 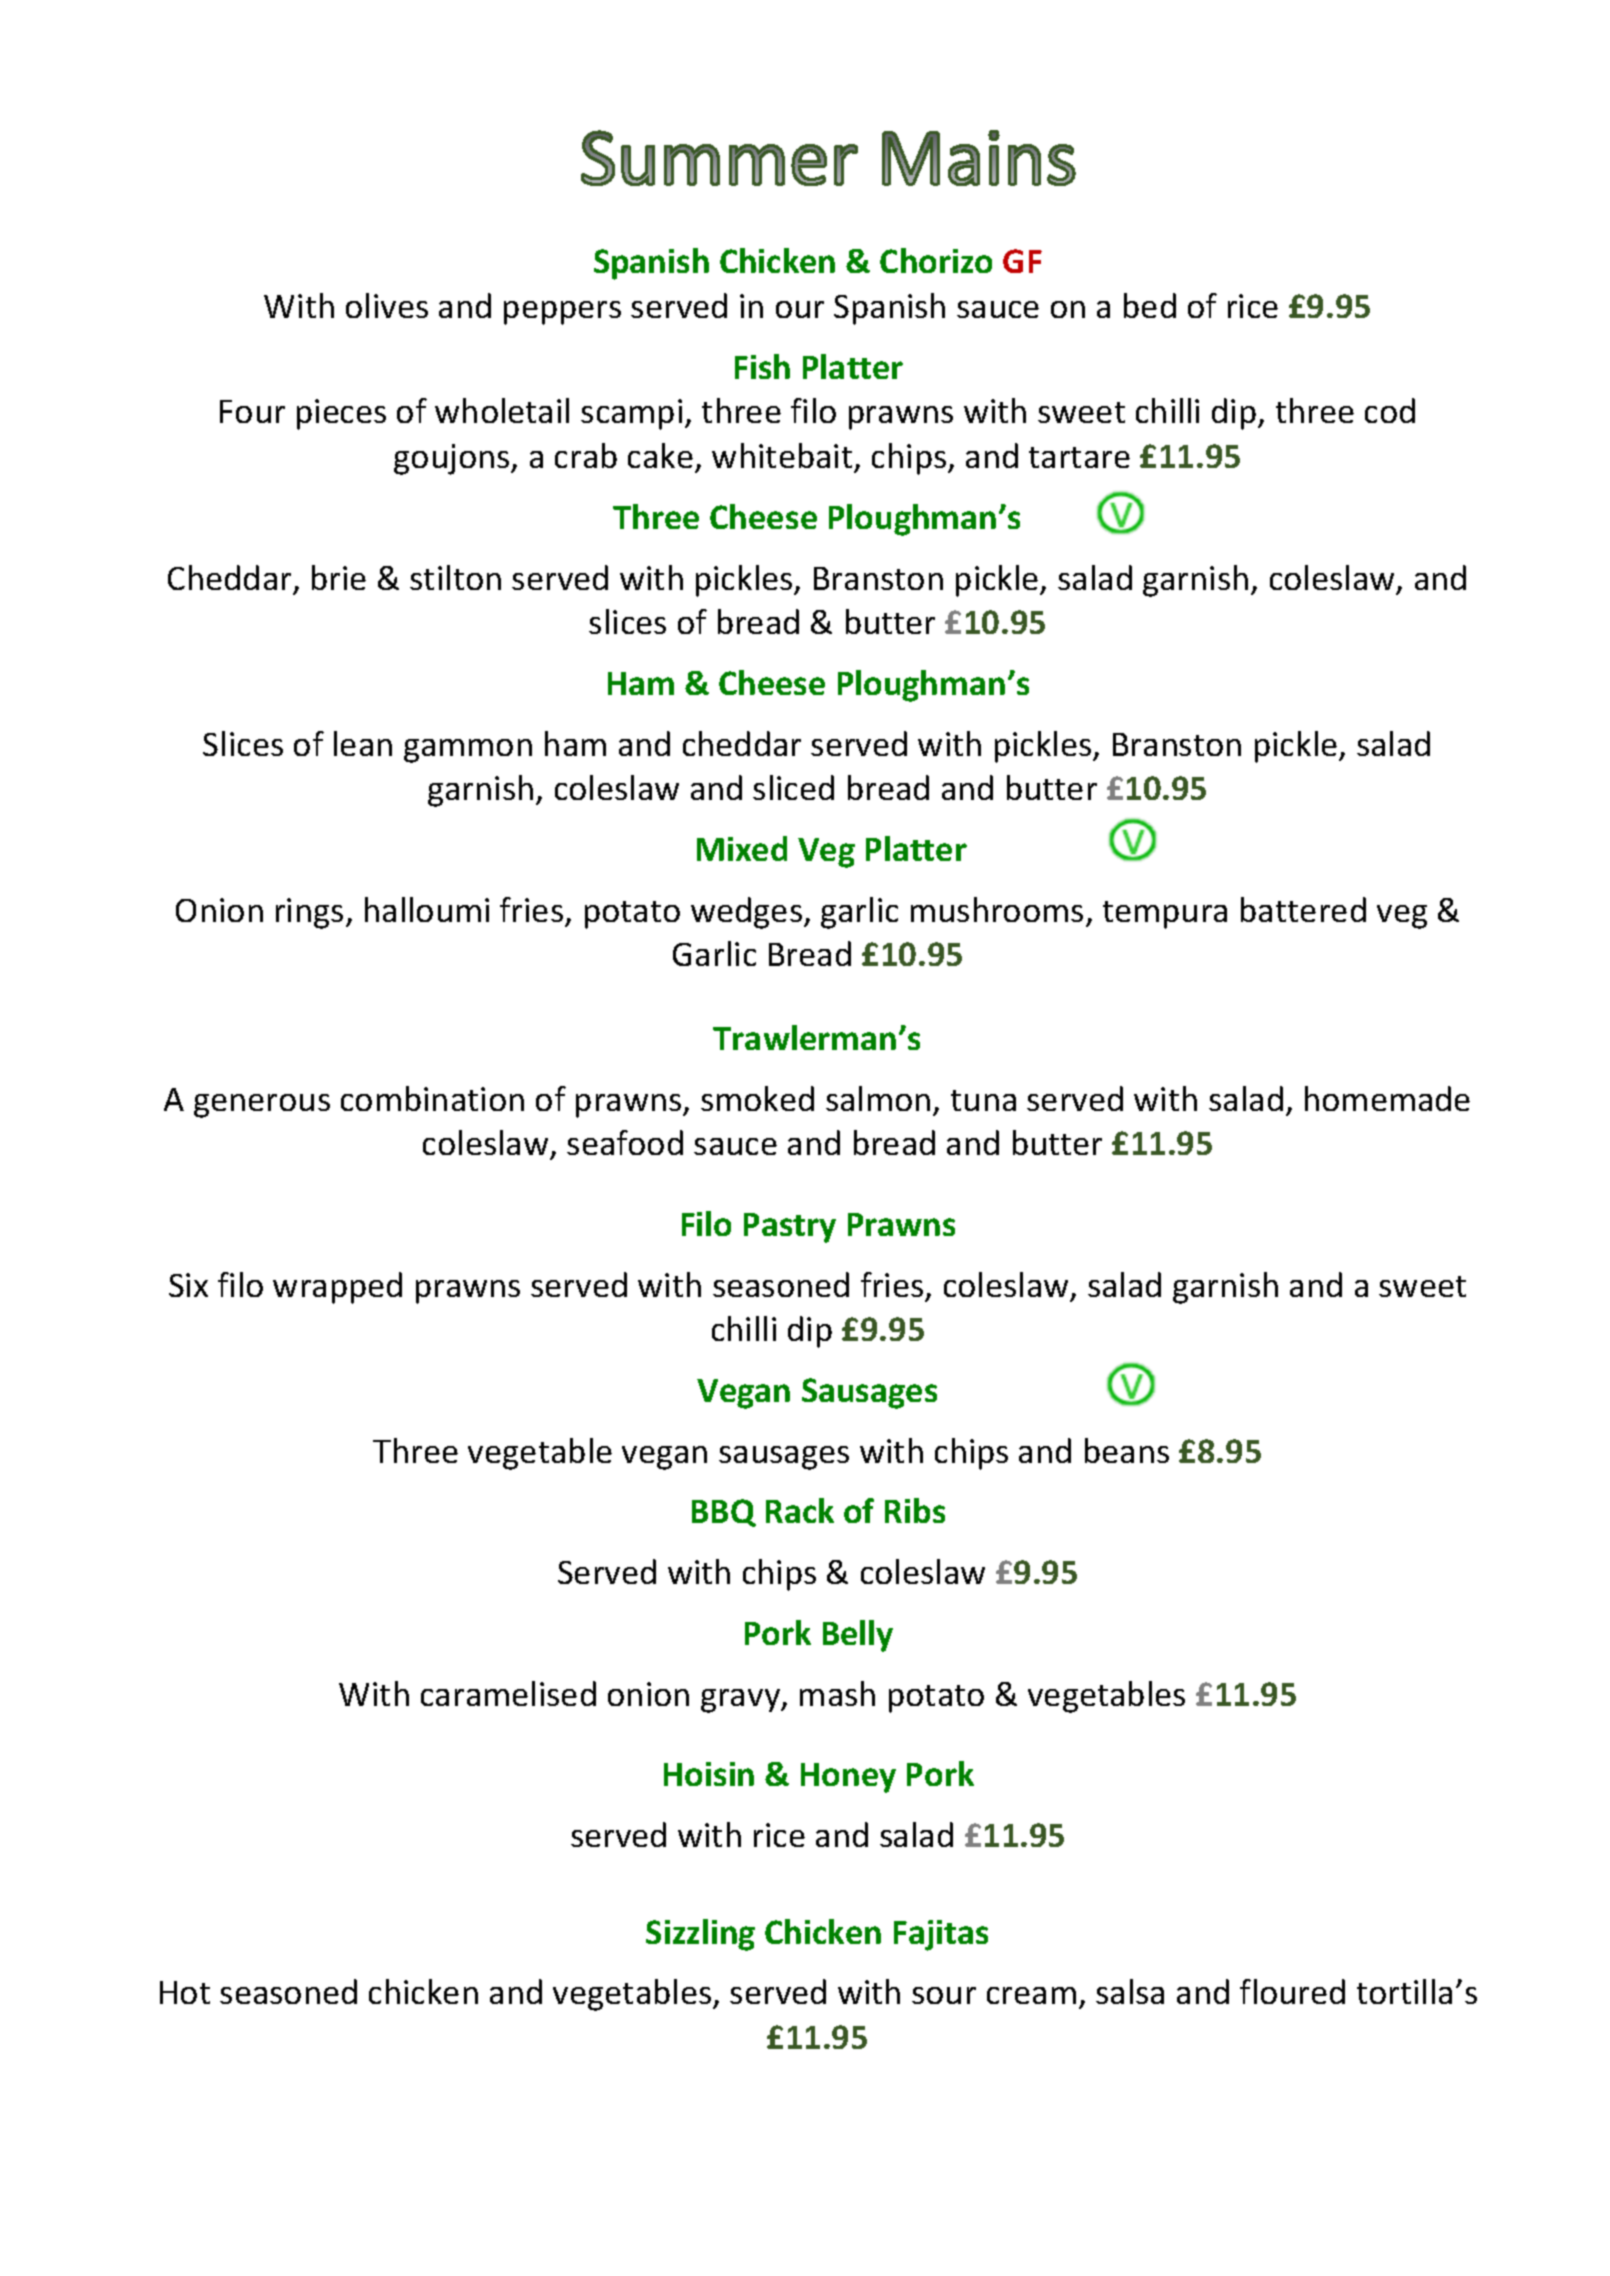 What do you see at coordinates (757, 1098) in the document?
I see `smoked` at bounding box center [757, 1098].
